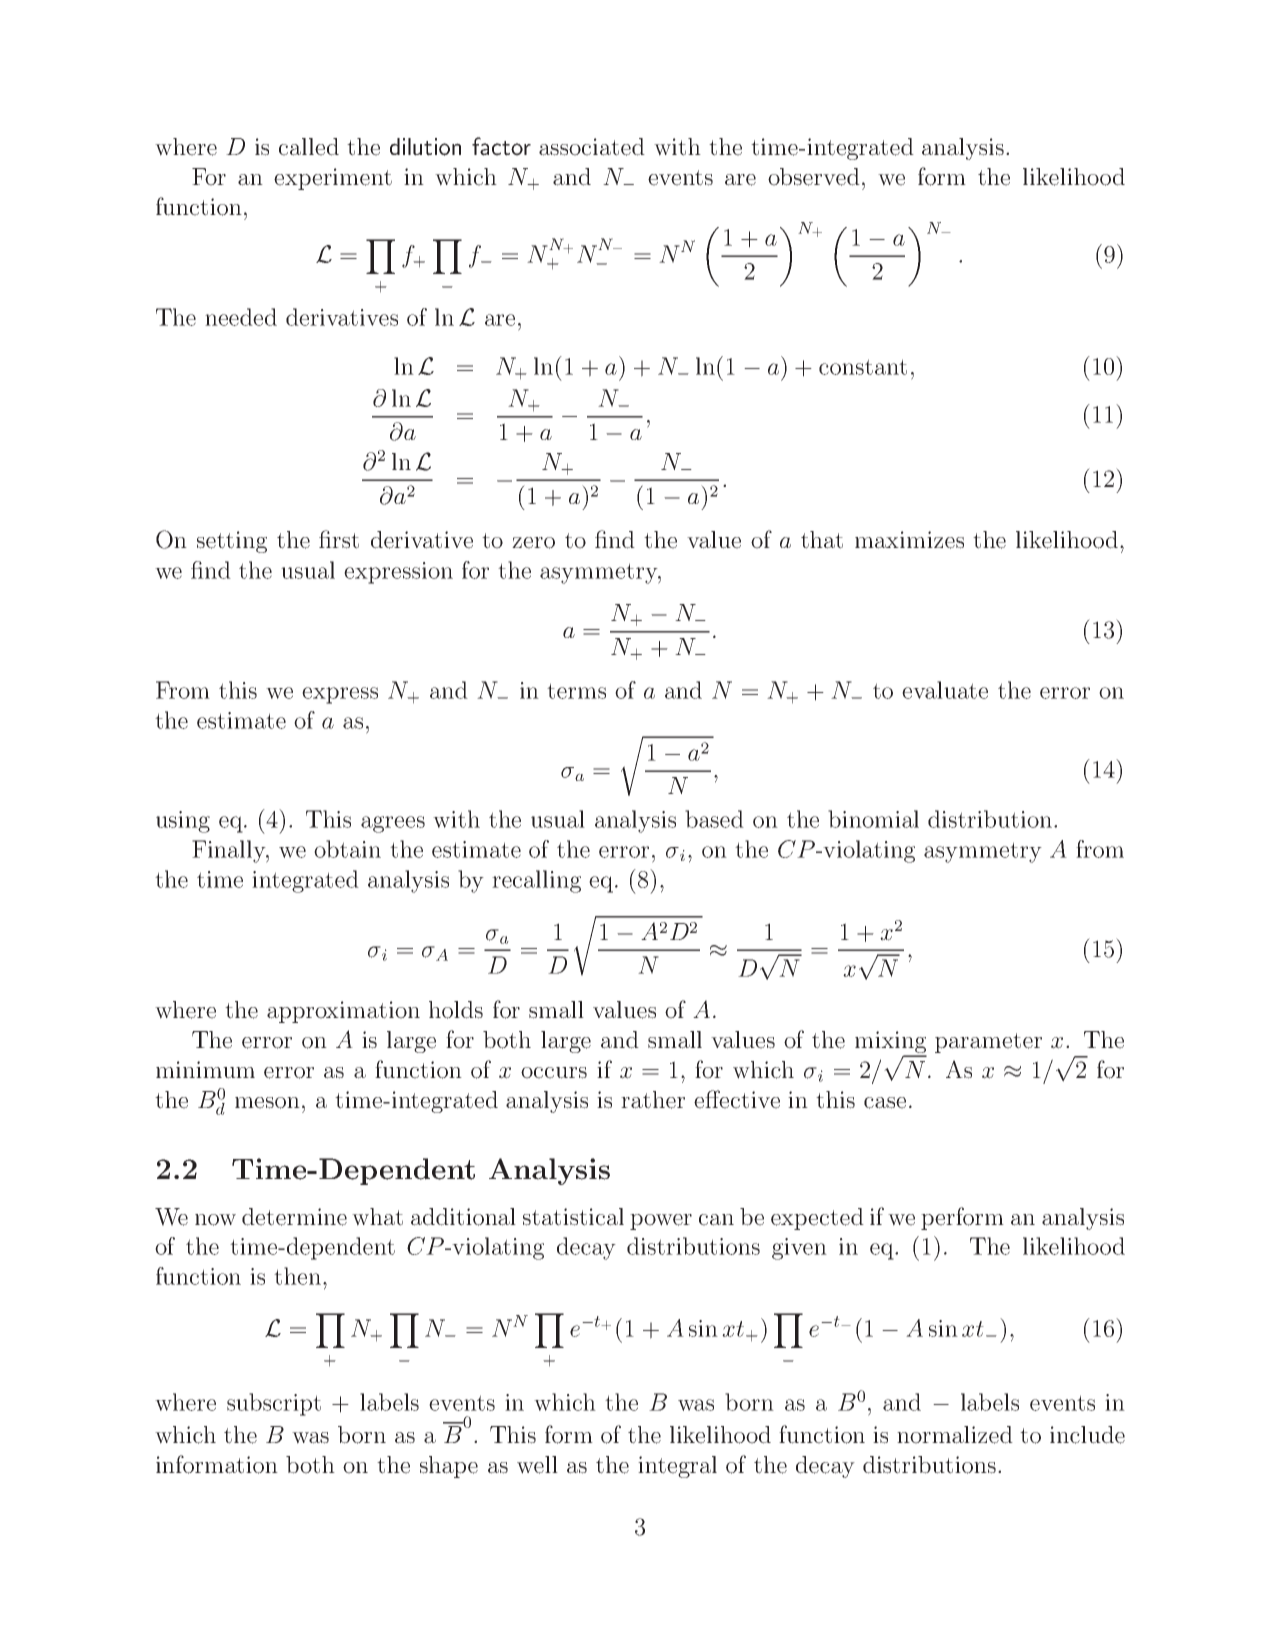 This screenshot has height=1641, width=1268. Describe the element at coordinates (232, 542) in the screenshot. I see `setting` at that location.
